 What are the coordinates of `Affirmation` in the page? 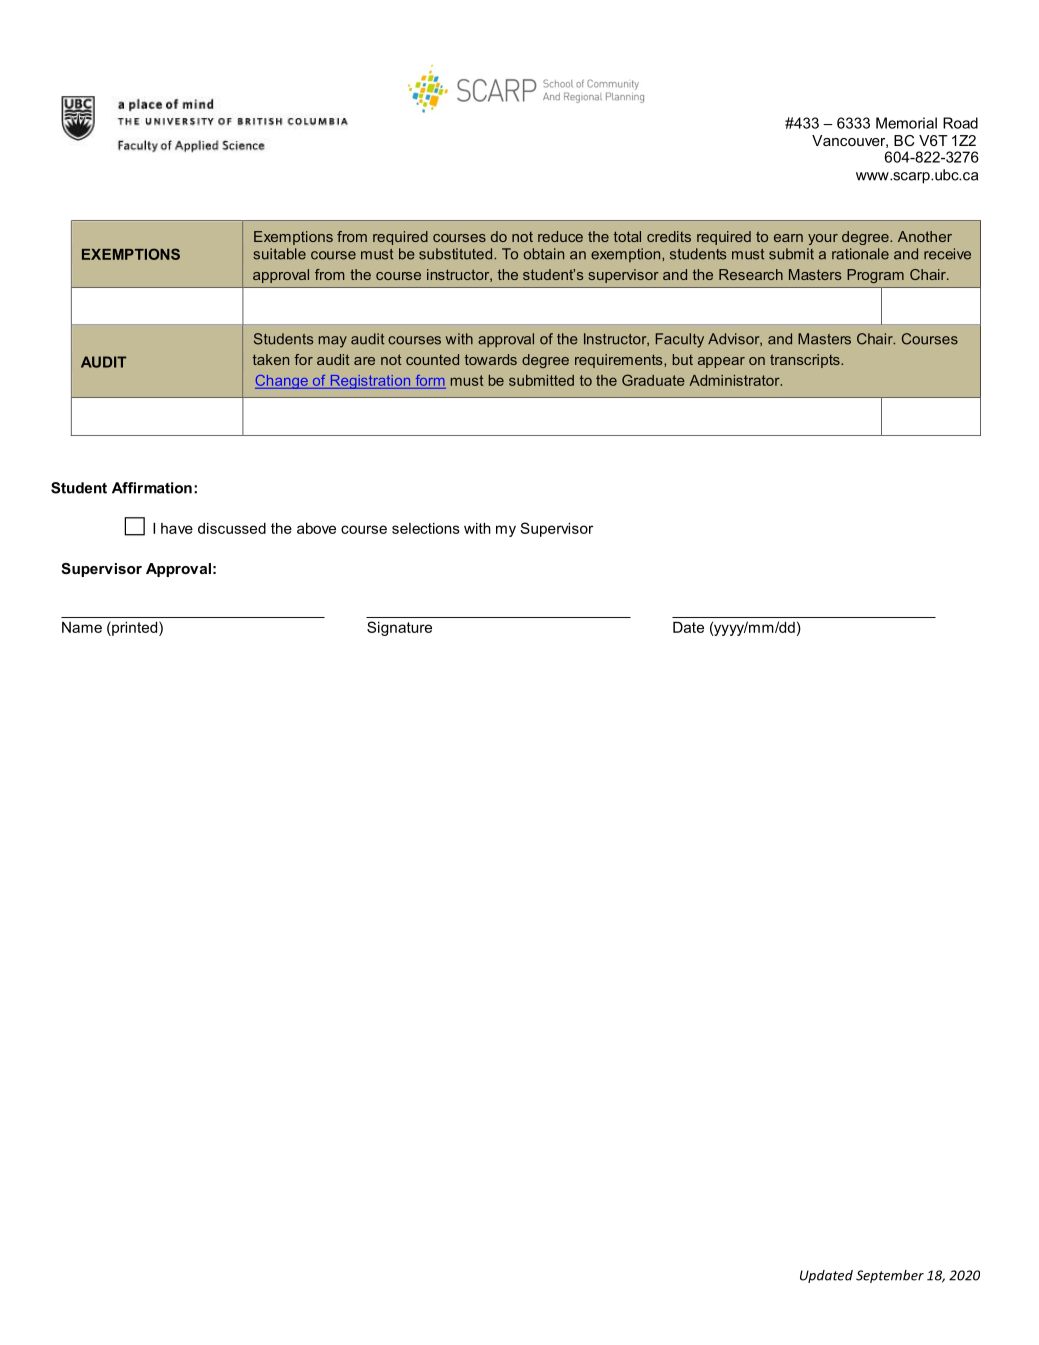 It's located at (152, 488).
